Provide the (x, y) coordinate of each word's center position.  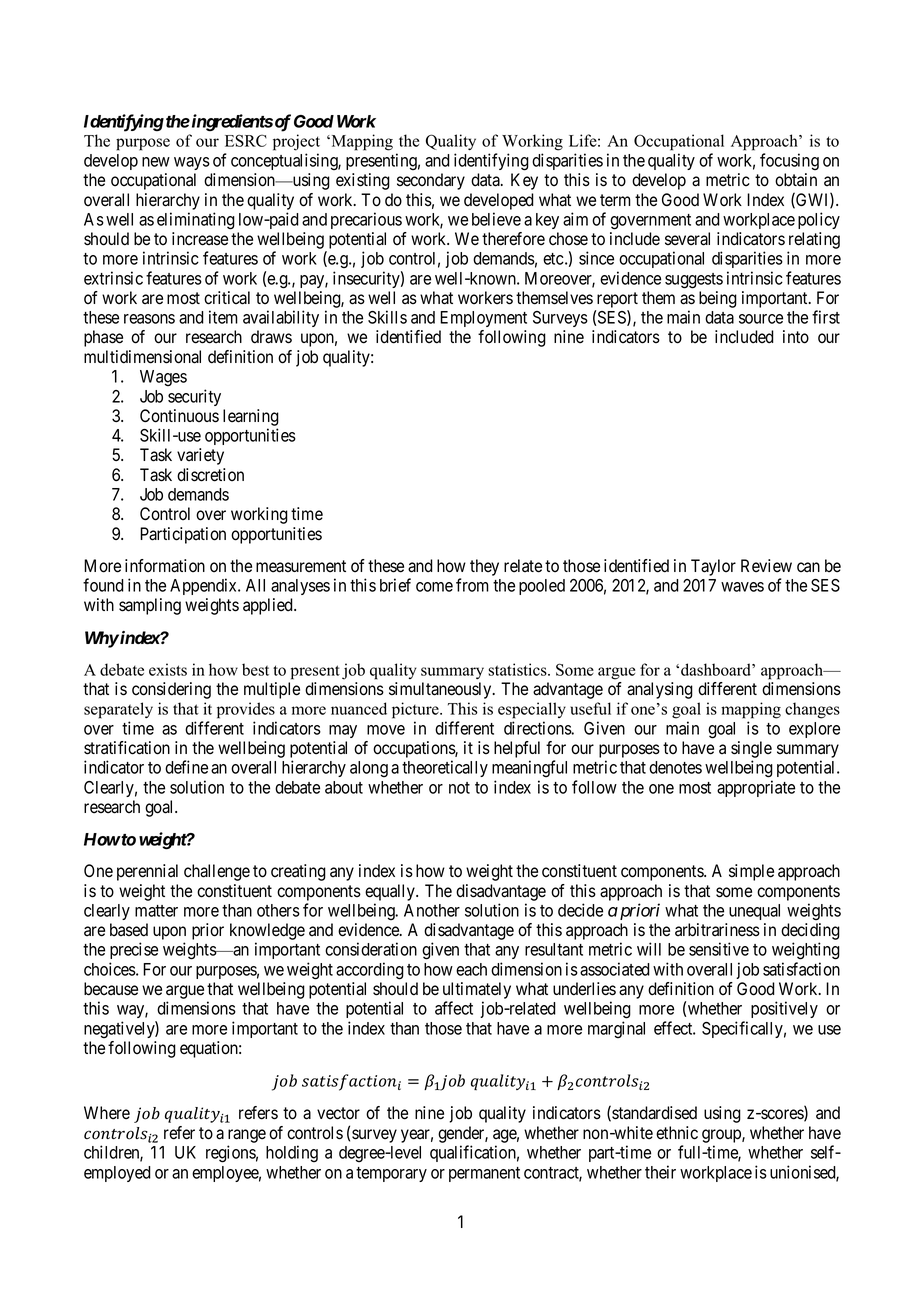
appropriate (756, 788)
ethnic (677, 1133)
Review (766, 566)
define (186, 767)
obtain (796, 180)
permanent (484, 1174)
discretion (210, 475)
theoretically (445, 768)
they (484, 567)
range (247, 1136)
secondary (431, 181)
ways (192, 163)
